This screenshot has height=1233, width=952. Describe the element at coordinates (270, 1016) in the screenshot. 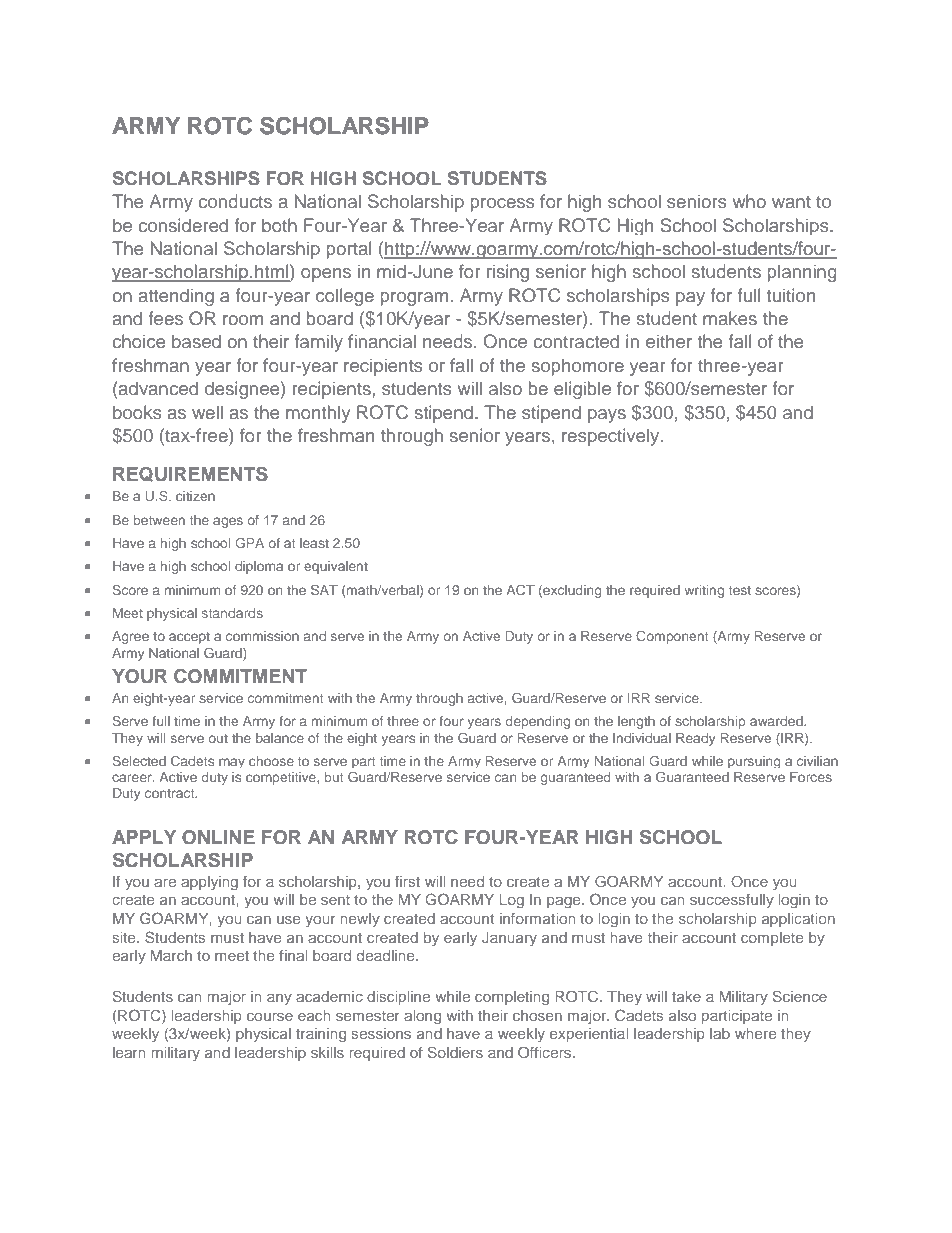

I see `course` at that location.
